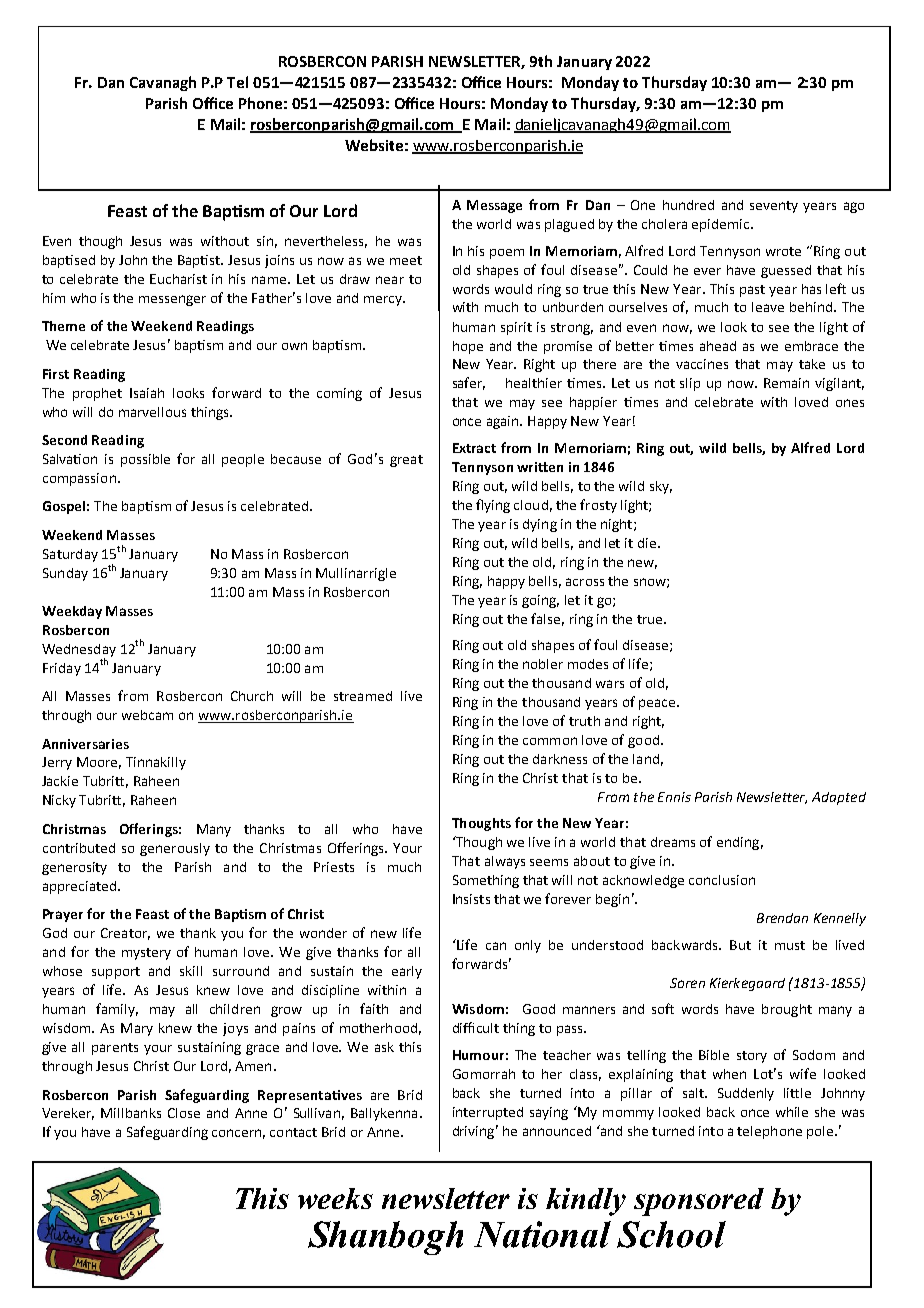 The width and height of the page is (924, 1308). I want to click on Close, so click(184, 1113).
